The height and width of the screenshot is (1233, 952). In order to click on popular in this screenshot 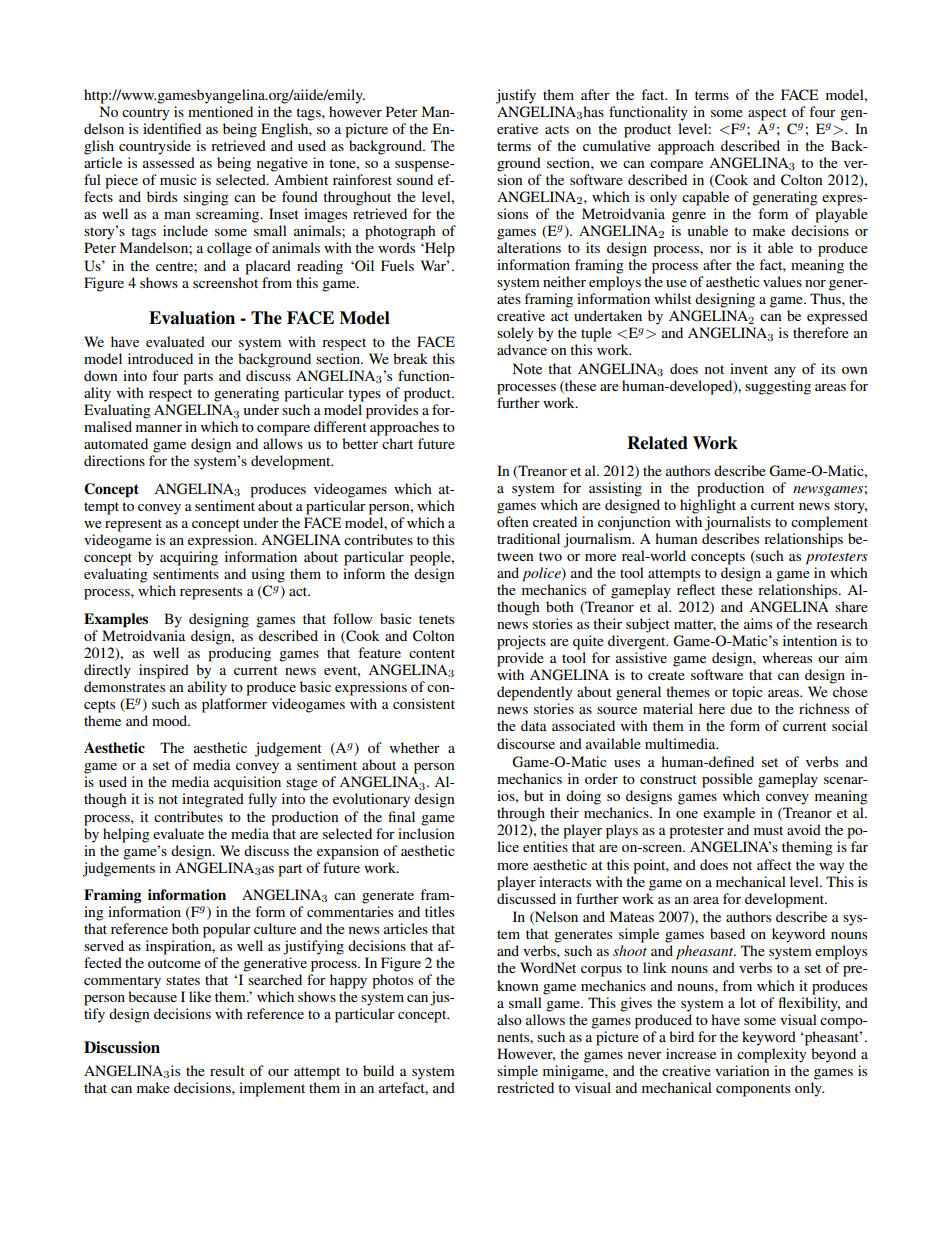, I will do `click(227, 930)`.
